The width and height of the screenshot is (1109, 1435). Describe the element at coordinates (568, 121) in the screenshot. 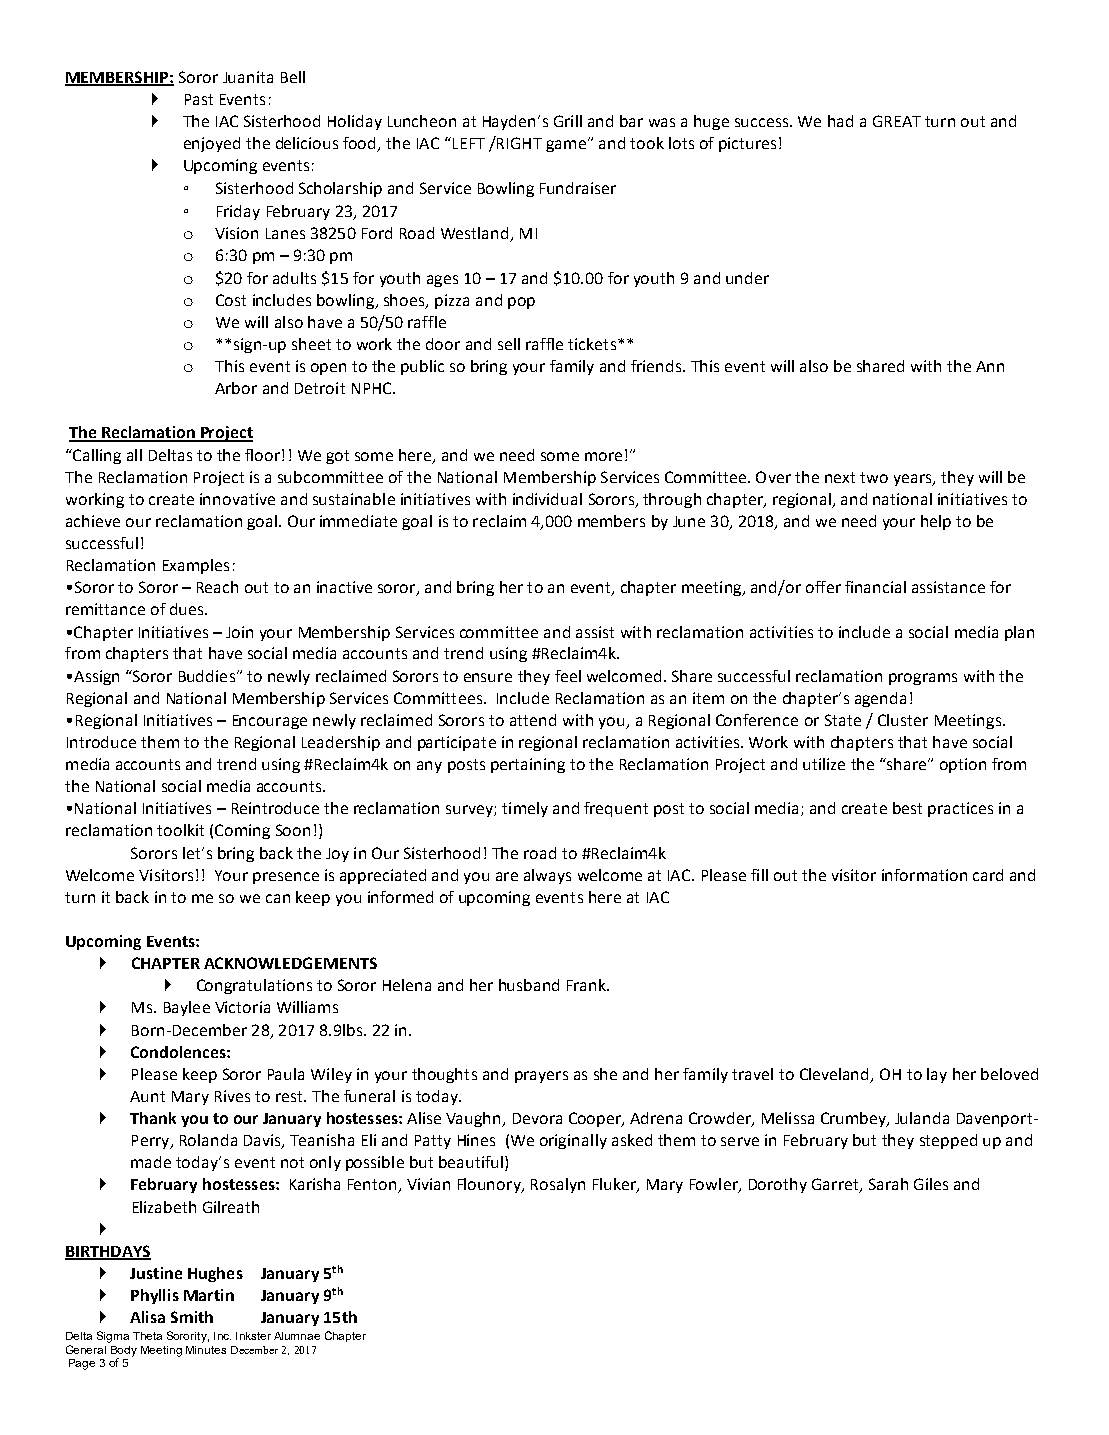

I see `Grill` at that location.
